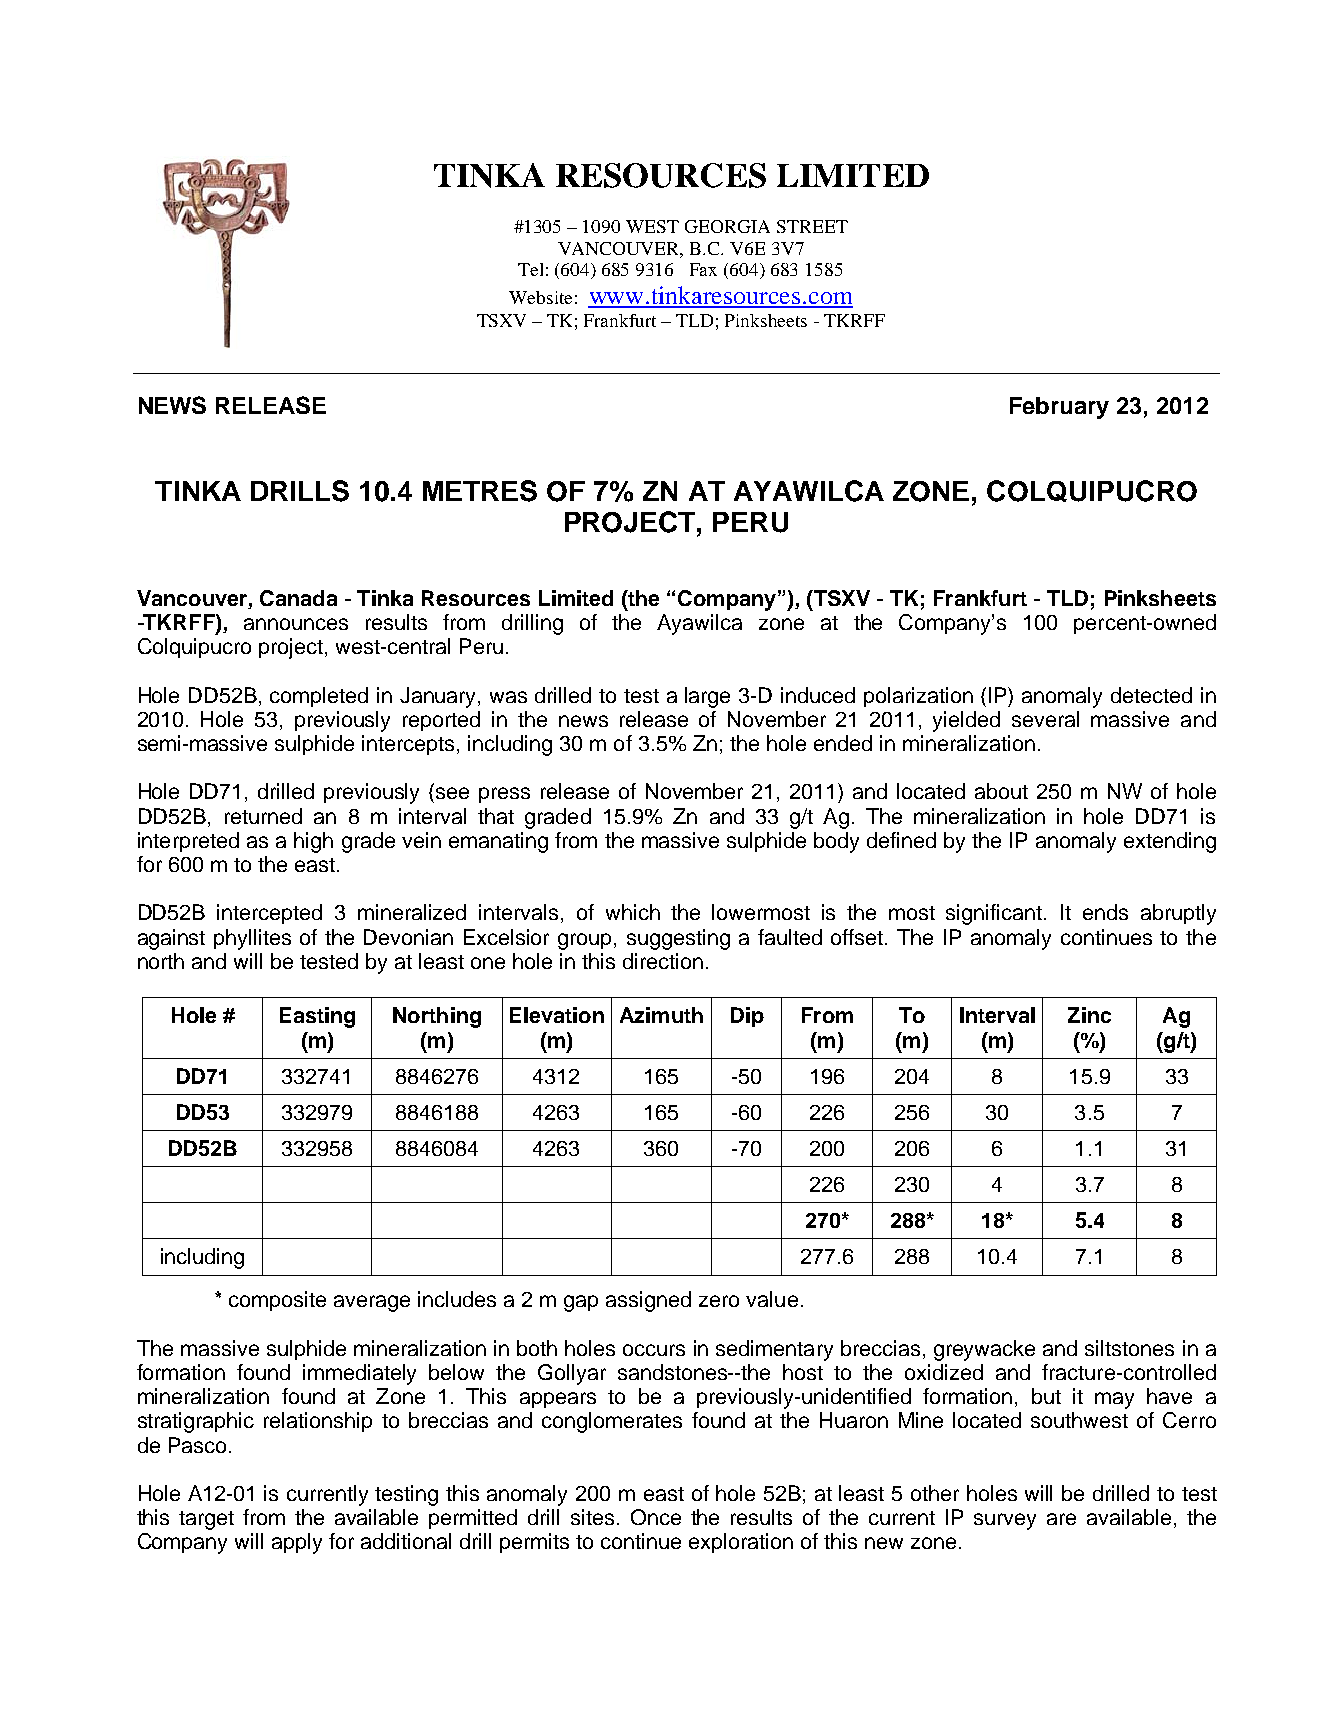  I want to click on ends, so click(1105, 912).
